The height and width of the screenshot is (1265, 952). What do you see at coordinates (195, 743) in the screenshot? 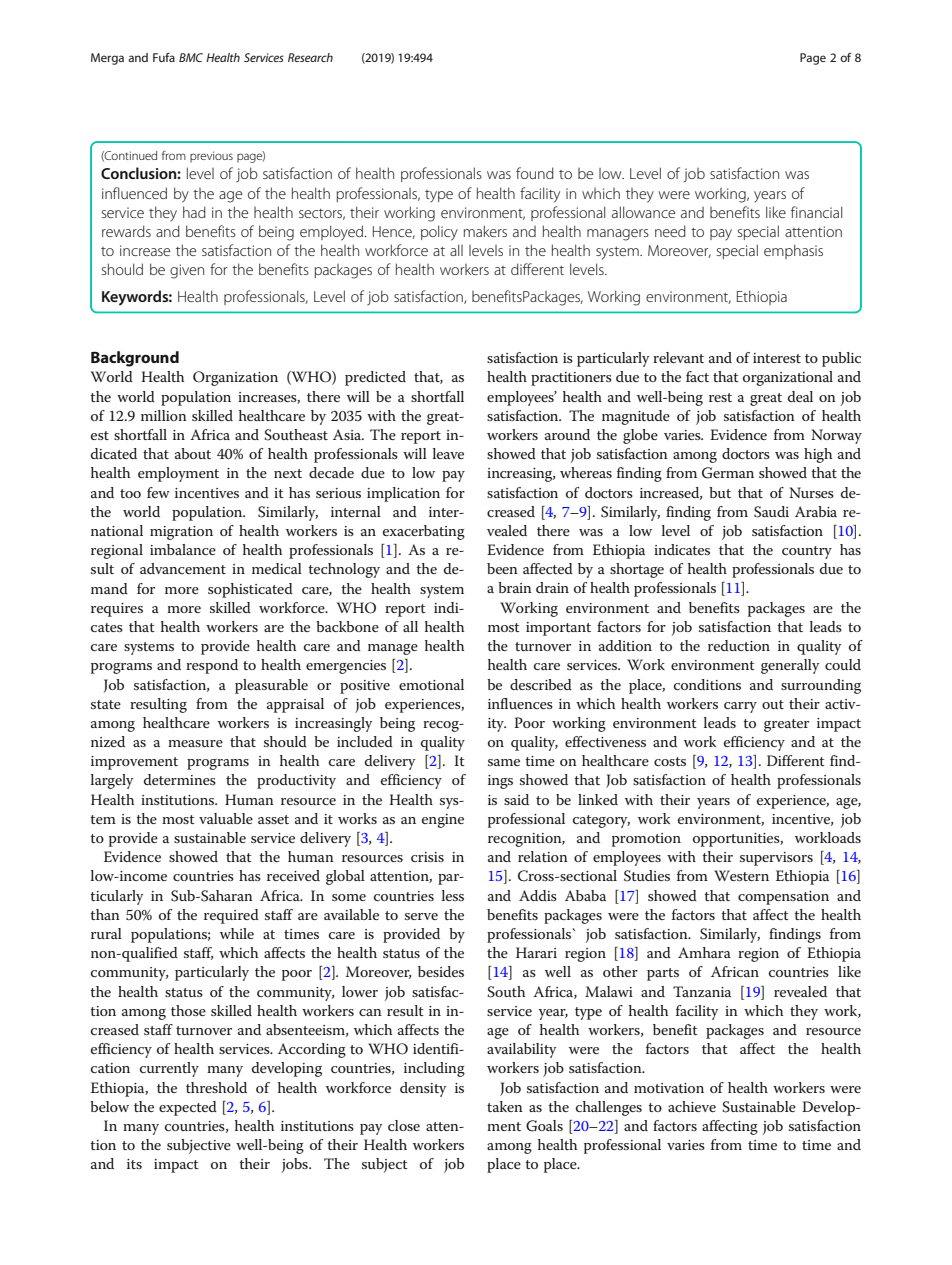
I see `measure` at bounding box center [195, 743].
